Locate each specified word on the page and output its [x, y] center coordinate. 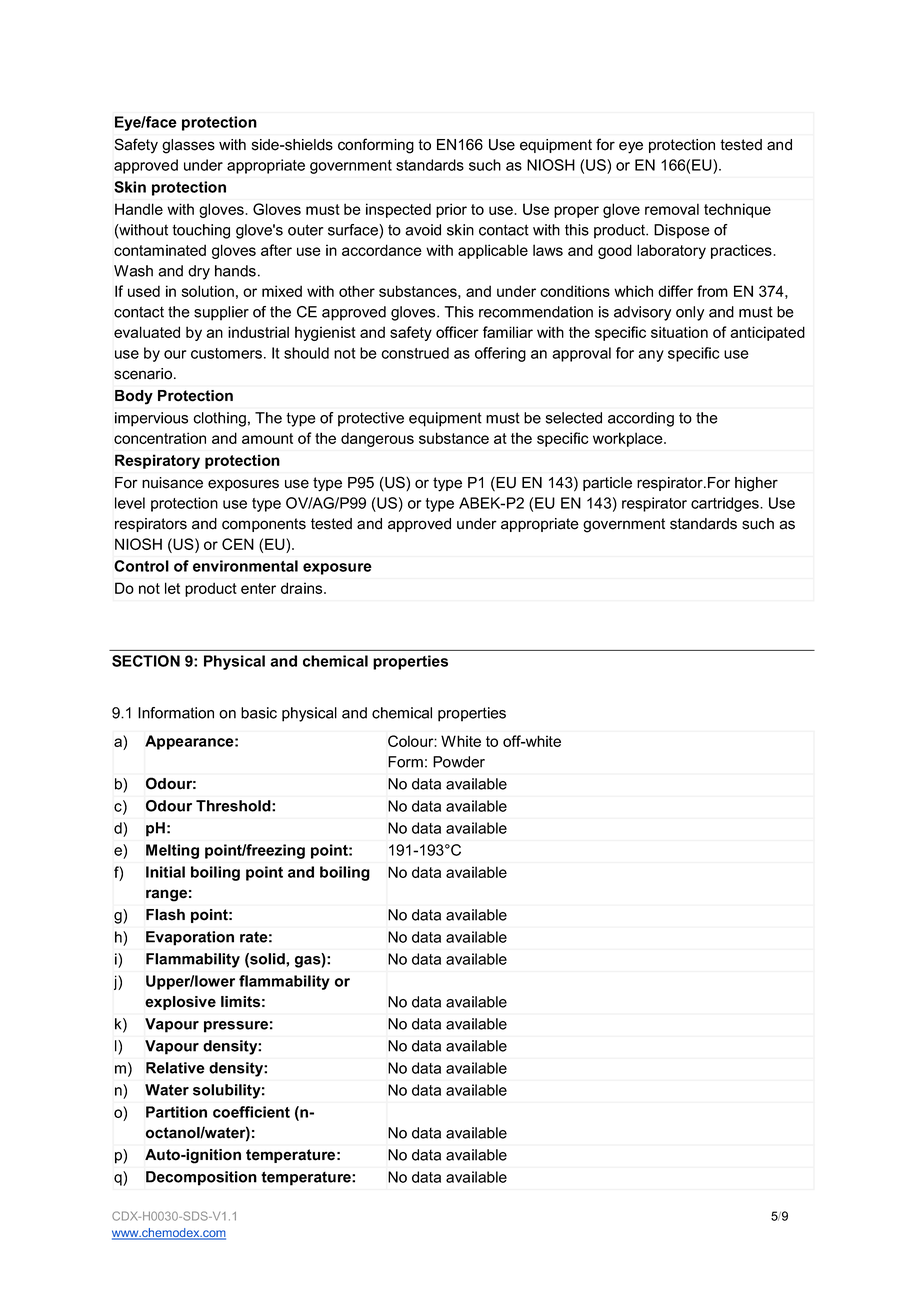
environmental [245, 566]
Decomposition [201, 1178]
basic [259, 713]
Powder [459, 762]
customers [226, 353]
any [651, 356]
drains [303, 588]
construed [415, 353]
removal [672, 209]
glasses [188, 146]
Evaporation [190, 938]
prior [451, 210]
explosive [180, 1003]
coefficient [251, 1112]
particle [607, 484]
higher [756, 484]
